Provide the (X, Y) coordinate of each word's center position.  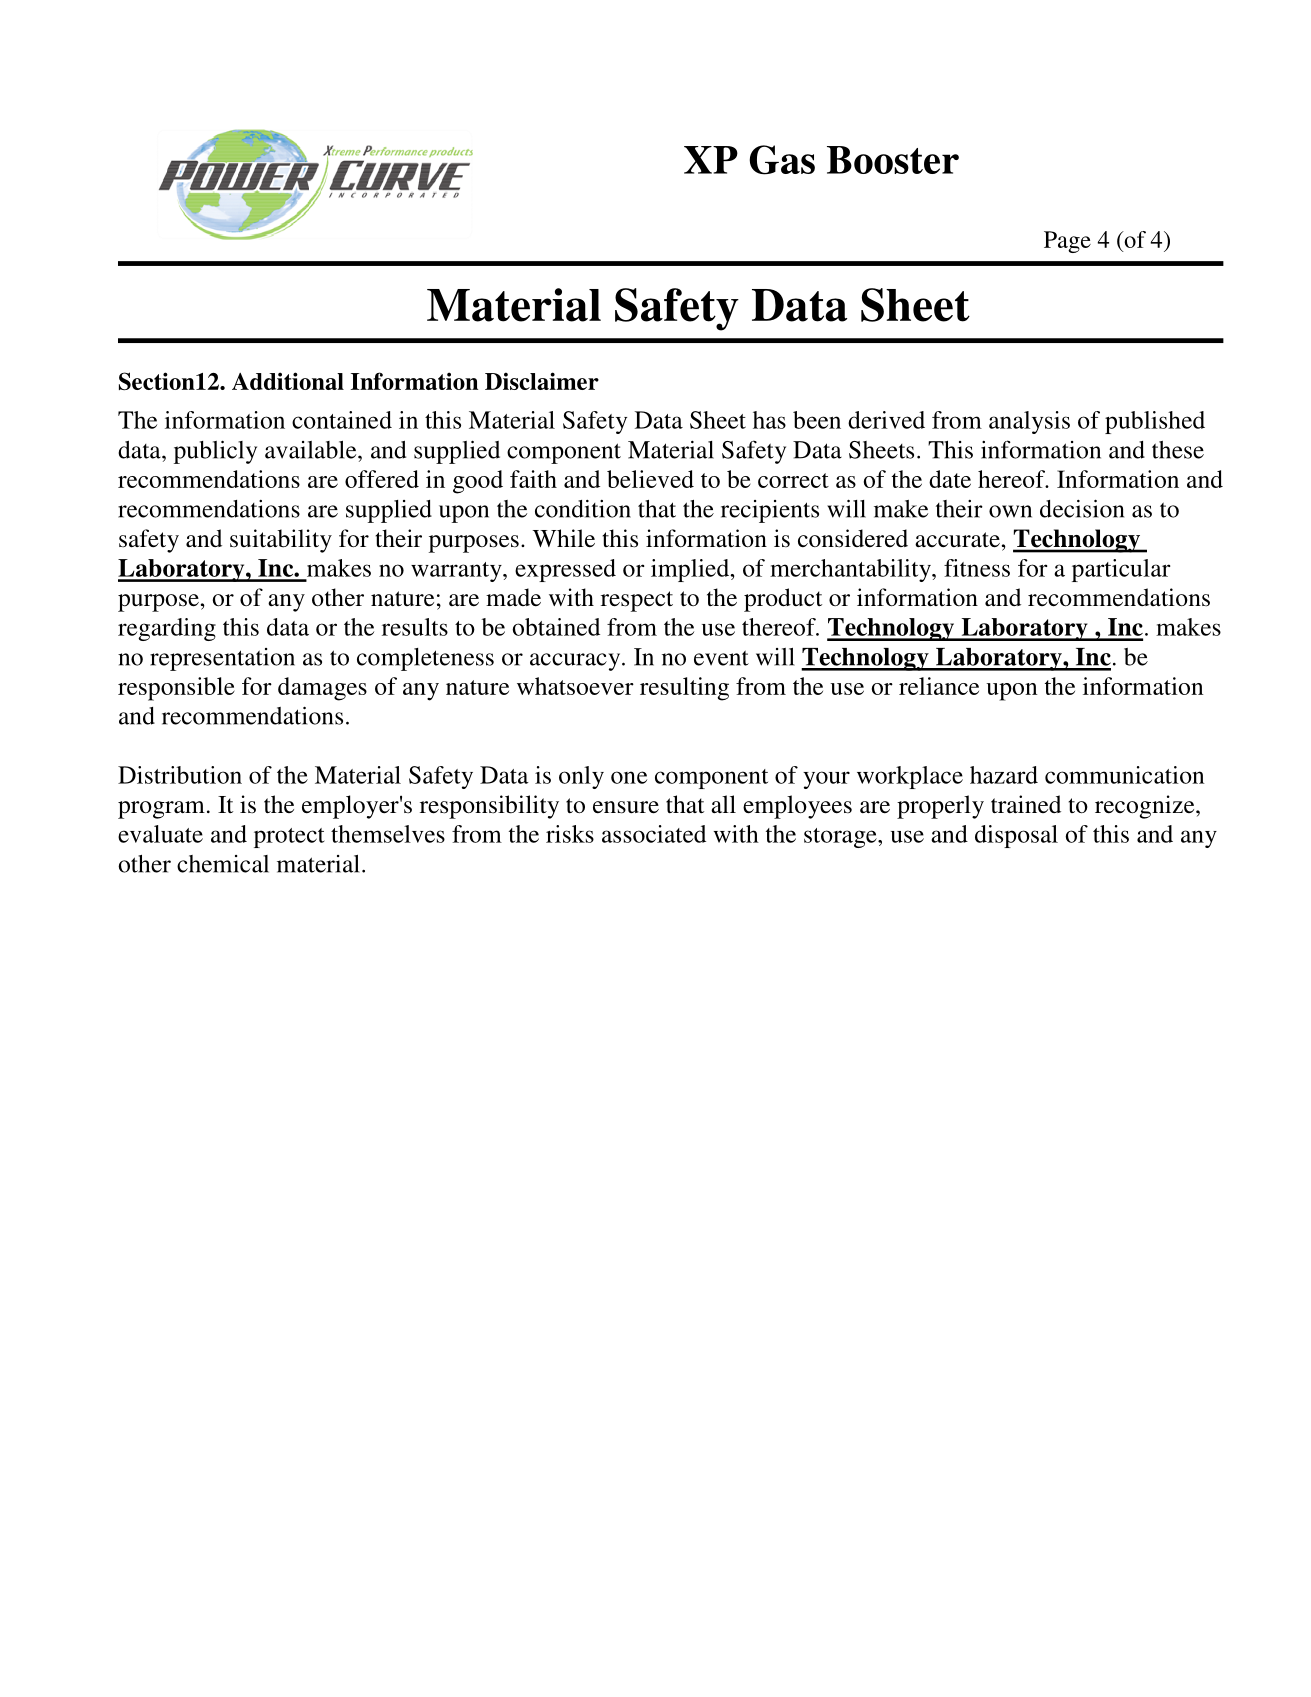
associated (654, 834)
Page (1067, 242)
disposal (1016, 836)
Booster (893, 160)
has (769, 420)
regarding (167, 629)
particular (1121, 570)
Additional (288, 381)
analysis (1029, 422)
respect (637, 601)
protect (289, 838)
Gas (782, 160)
